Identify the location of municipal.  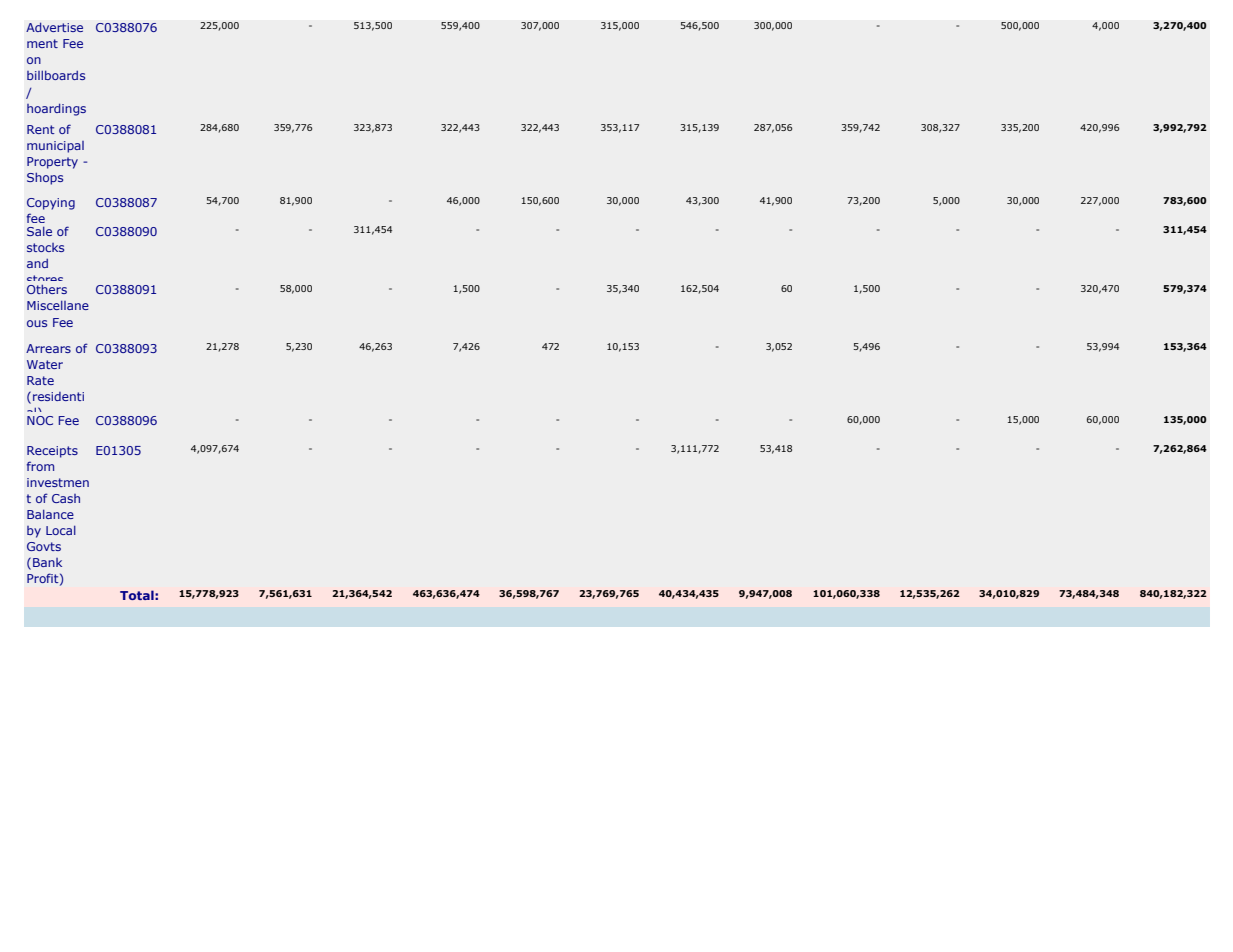
(55, 147).
